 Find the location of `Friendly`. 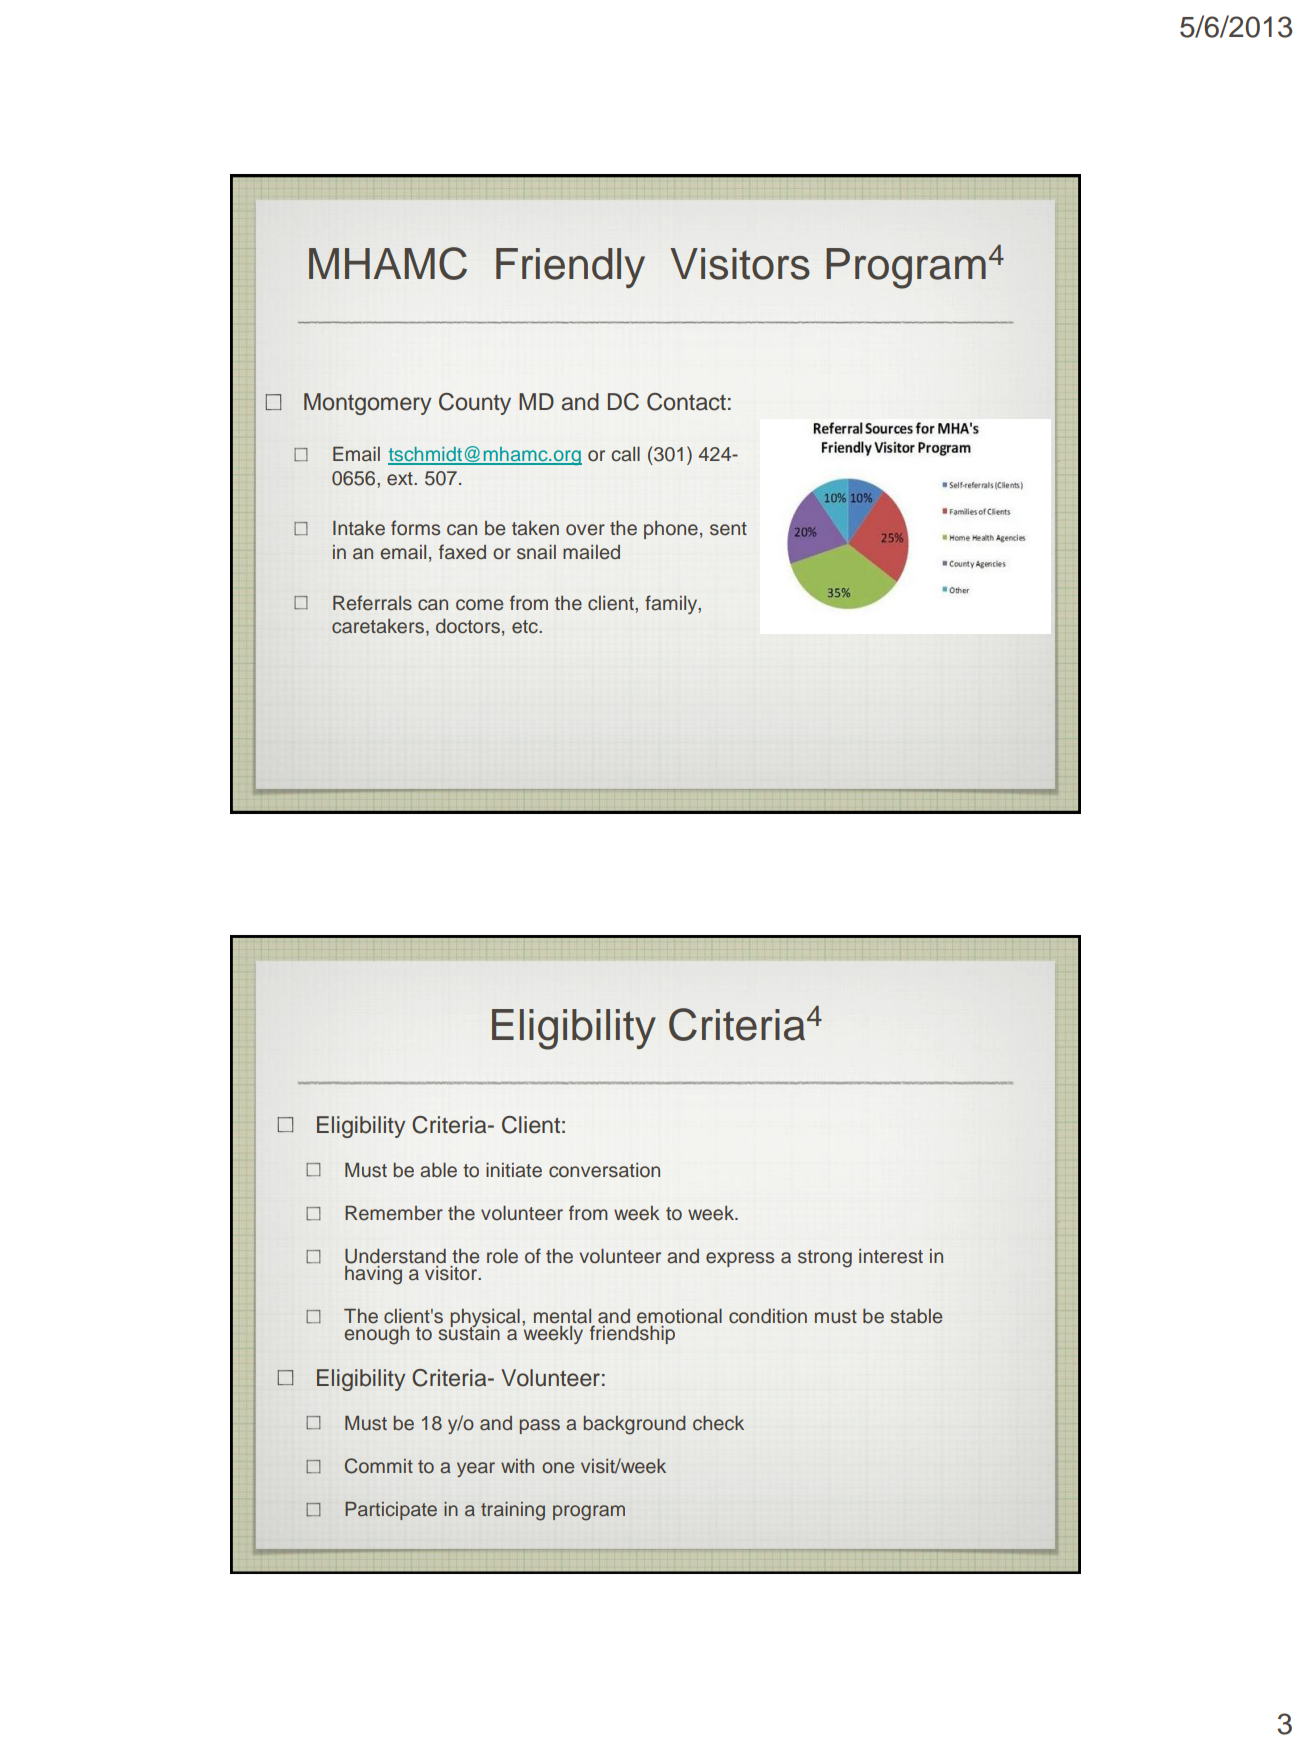

Friendly is located at coordinates (570, 268).
